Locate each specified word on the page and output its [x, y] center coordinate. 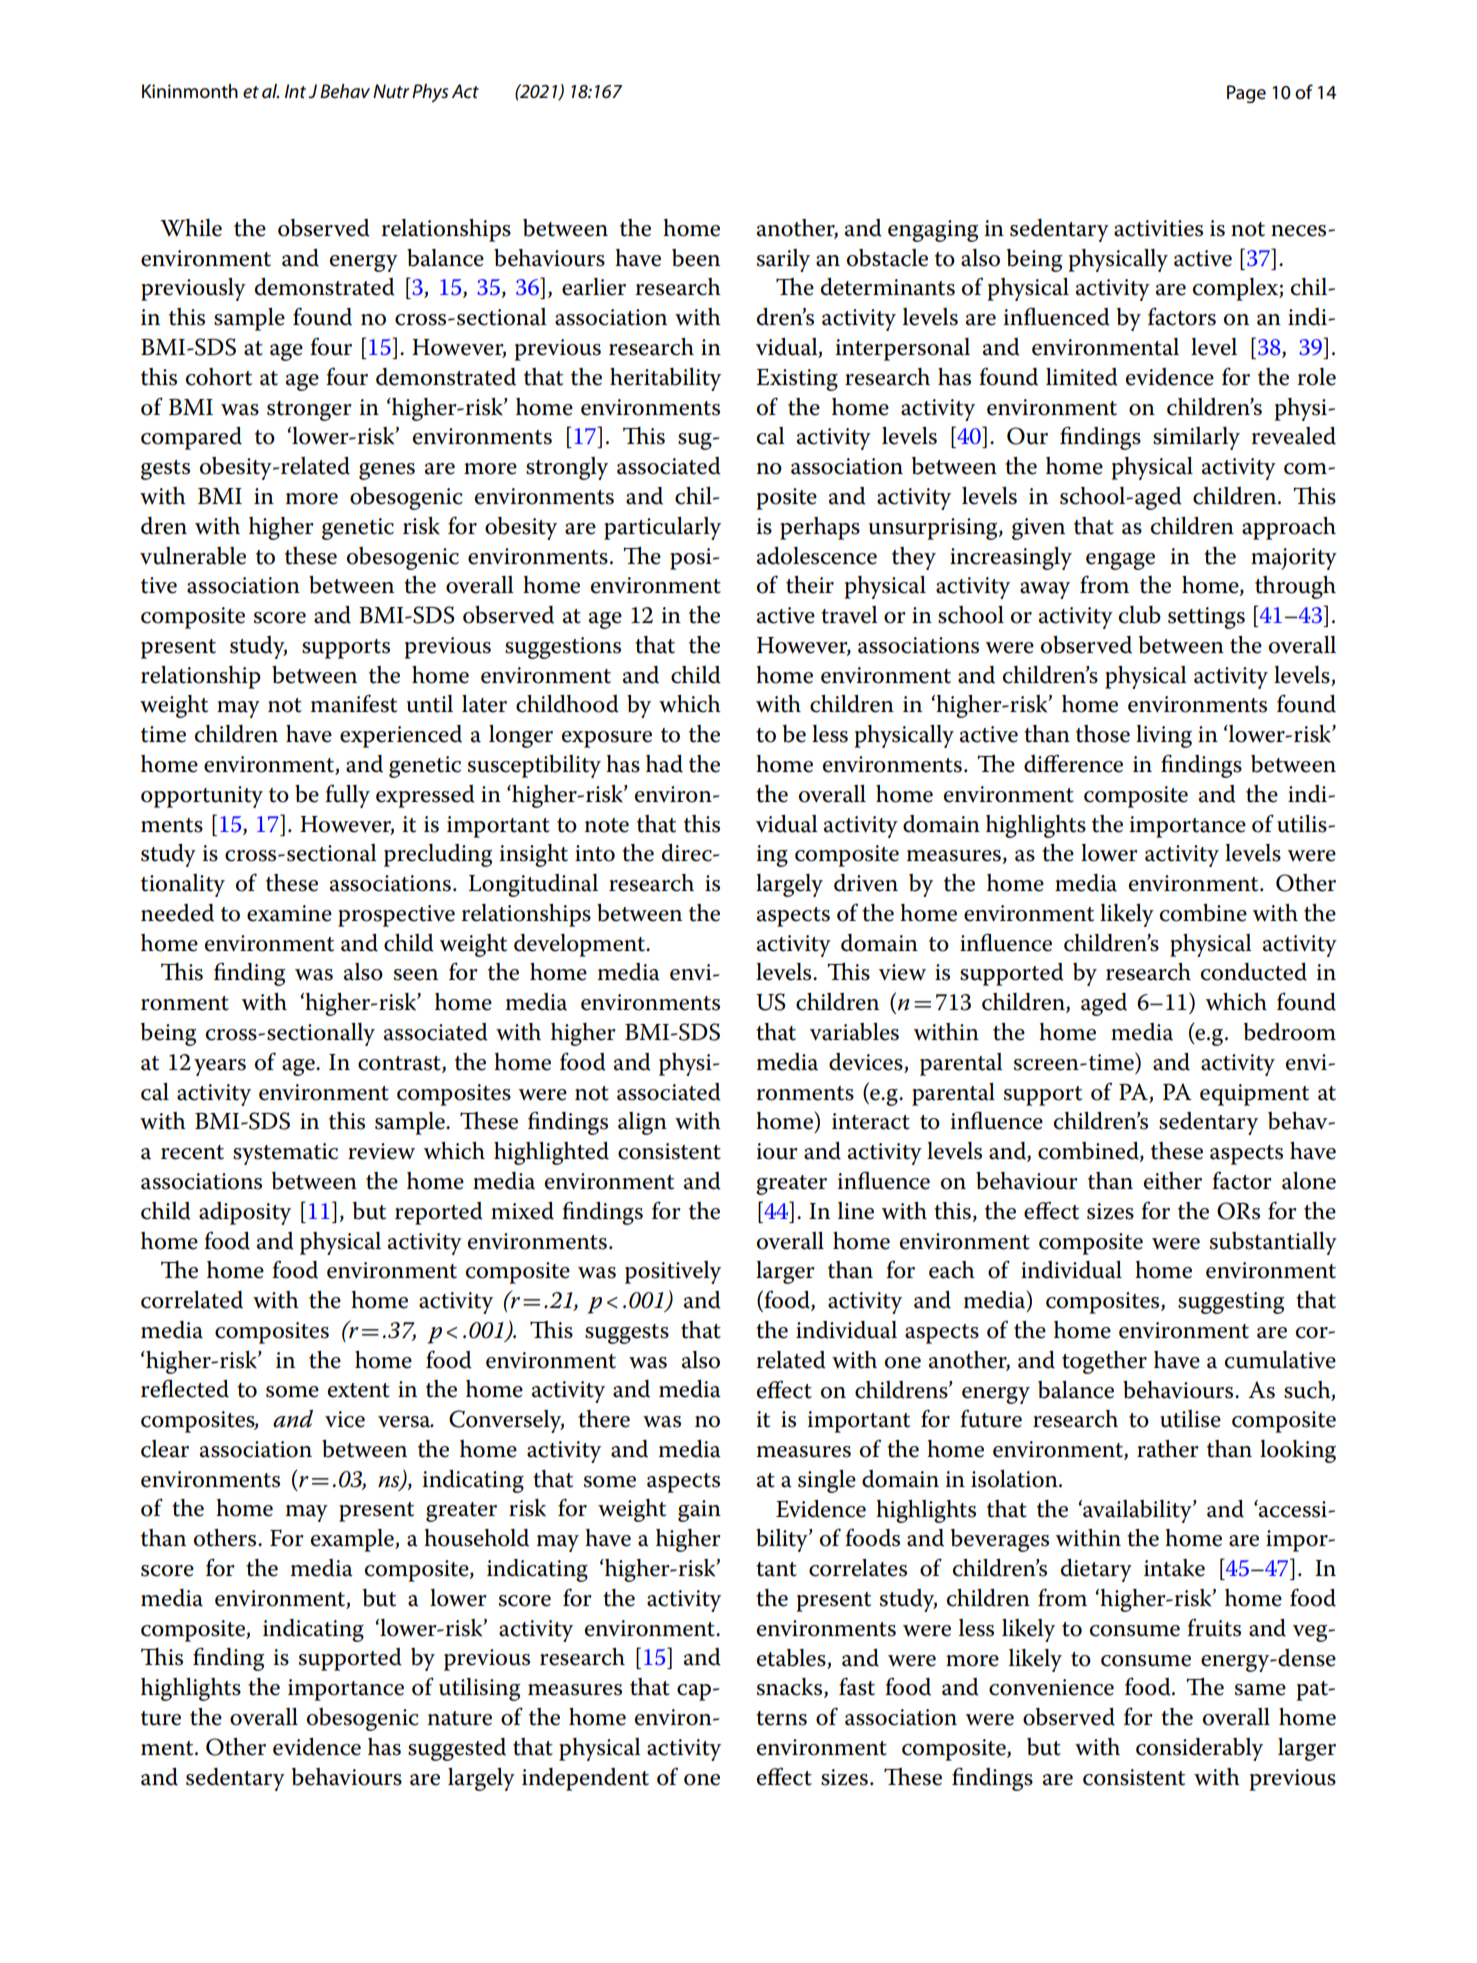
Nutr [391, 91]
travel [849, 615]
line [856, 1211]
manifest [354, 703]
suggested [457, 1749]
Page [1246, 94]
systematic [285, 1154]
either [1173, 1181]
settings [1206, 618]
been [696, 258]
